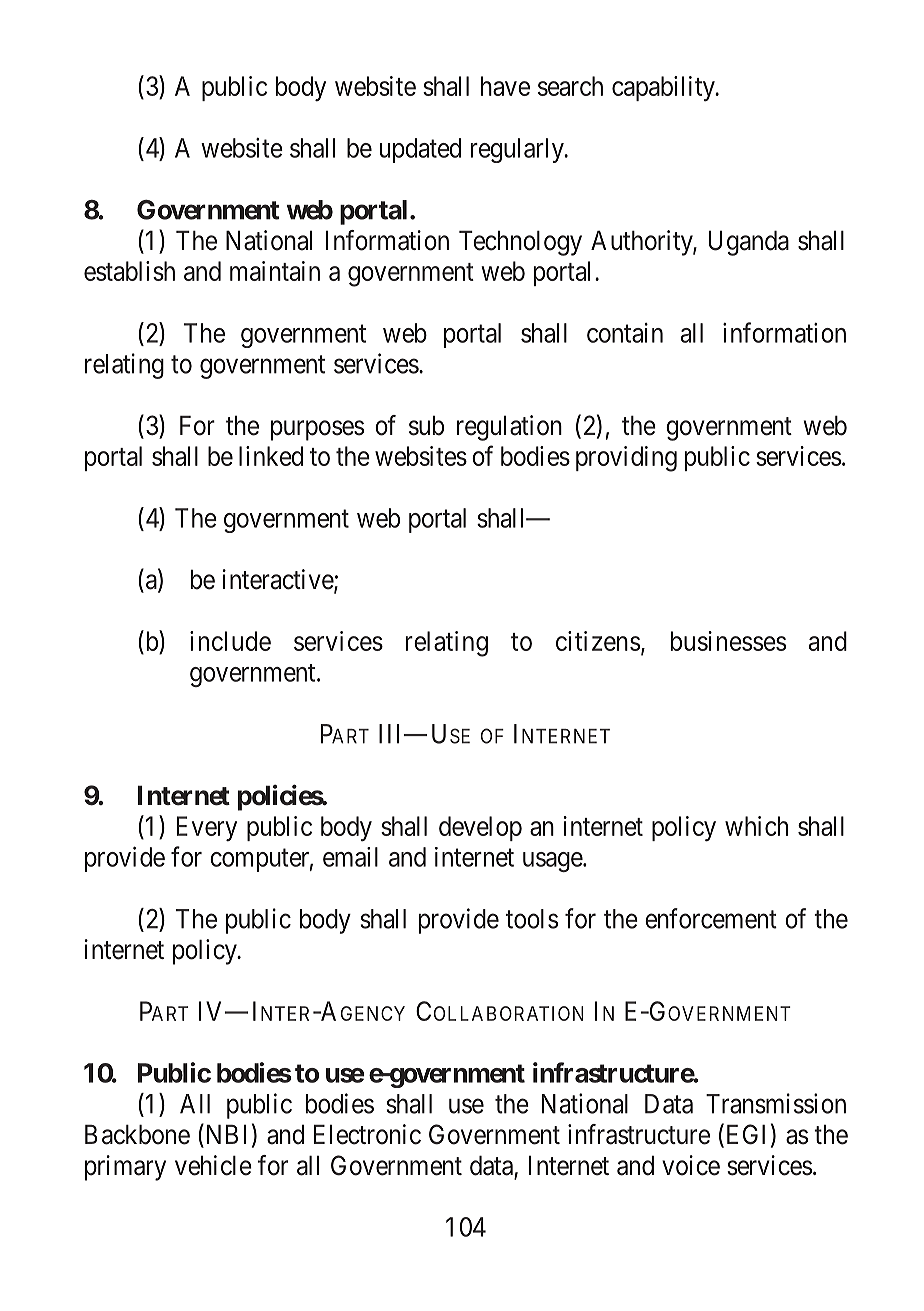 This image has width=924, height=1311. What do you see at coordinates (664, 88) in the image?
I see `capability` at bounding box center [664, 88].
